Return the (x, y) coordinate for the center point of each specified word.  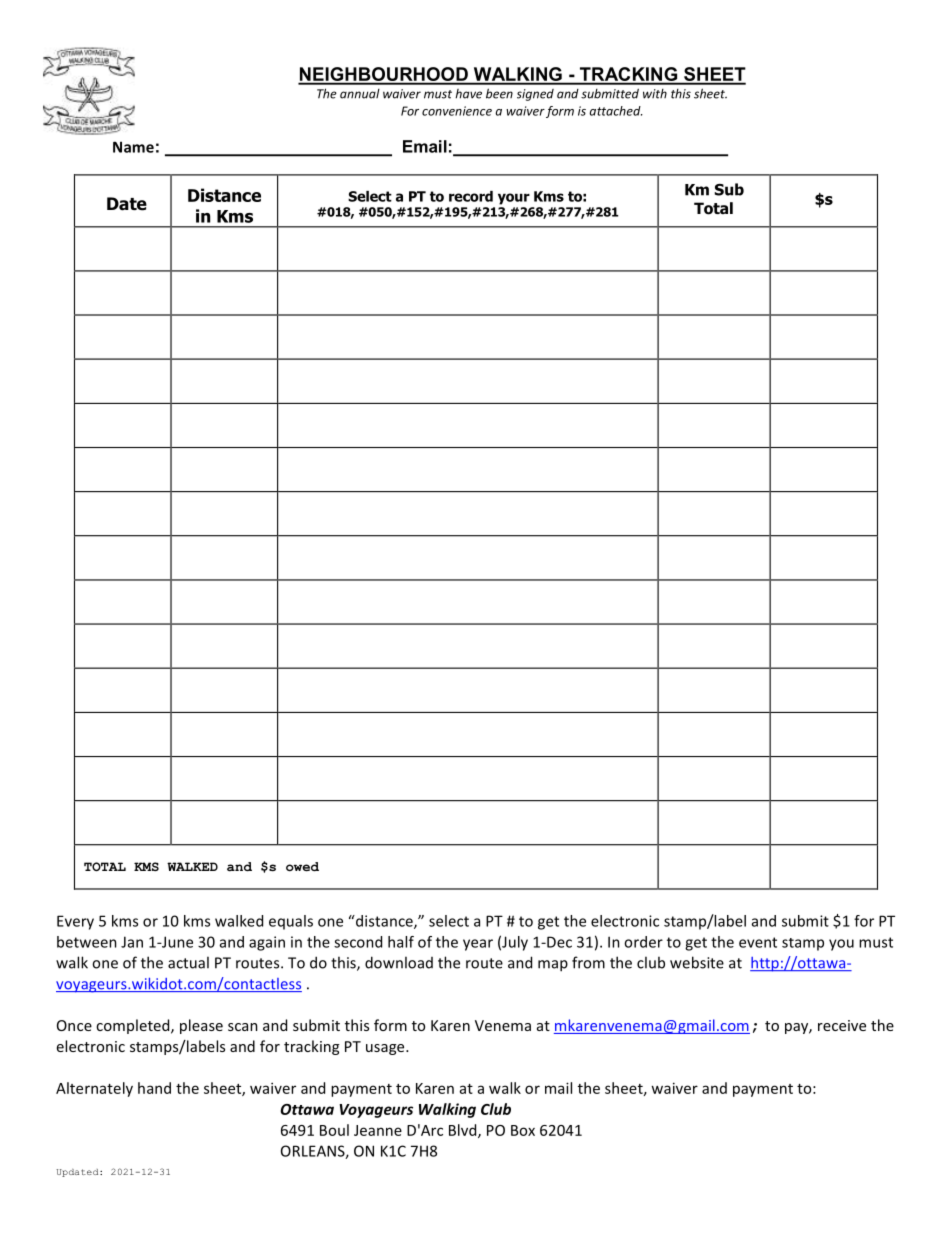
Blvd (464, 1131)
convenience (457, 111)
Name (133, 147)
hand (154, 1088)
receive (842, 1025)
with (655, 94)
